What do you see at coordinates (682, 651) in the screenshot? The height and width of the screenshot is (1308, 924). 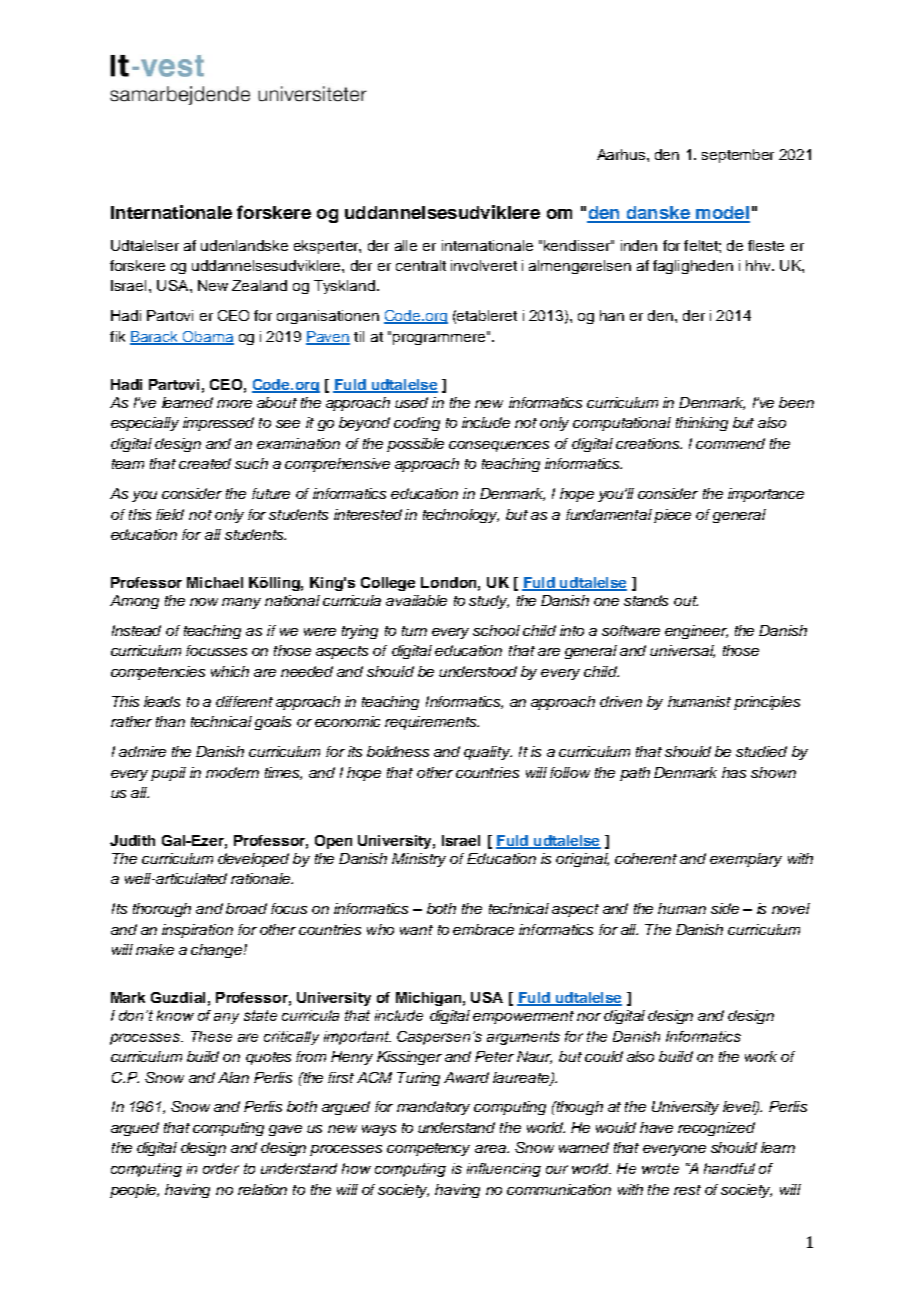 I see `universal` at bounding box center [682, 651].
